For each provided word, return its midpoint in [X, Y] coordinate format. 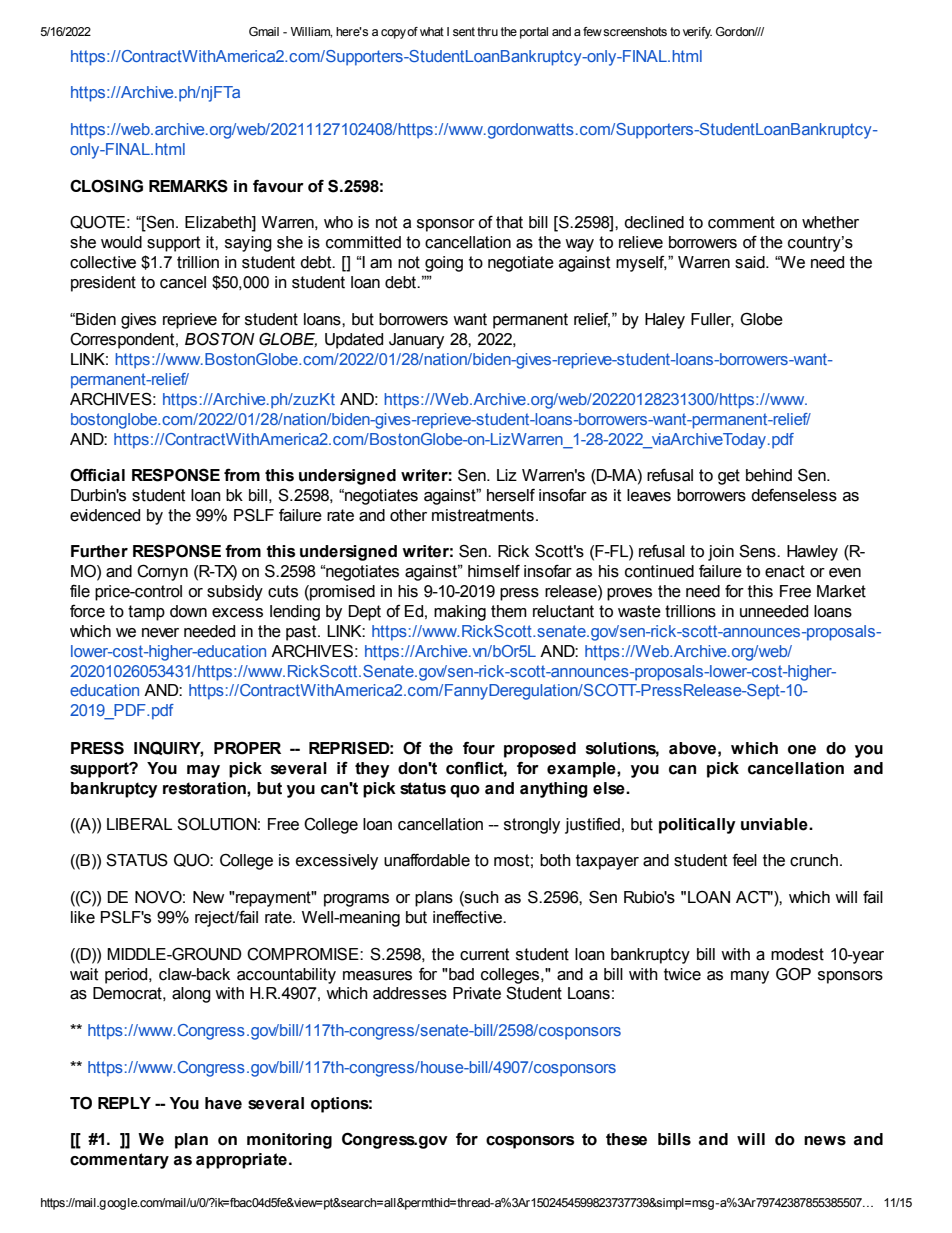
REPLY [124, 1103]
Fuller [712, 320]
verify [697, 33]
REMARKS [188, 186]
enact [785, 571]
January [416, 341]
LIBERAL [139, 824]
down [188, 611]
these [626, 1139]
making [460, 613]
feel [744, 860]
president [103, 284]
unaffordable [427, 860]
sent [464, 31]
